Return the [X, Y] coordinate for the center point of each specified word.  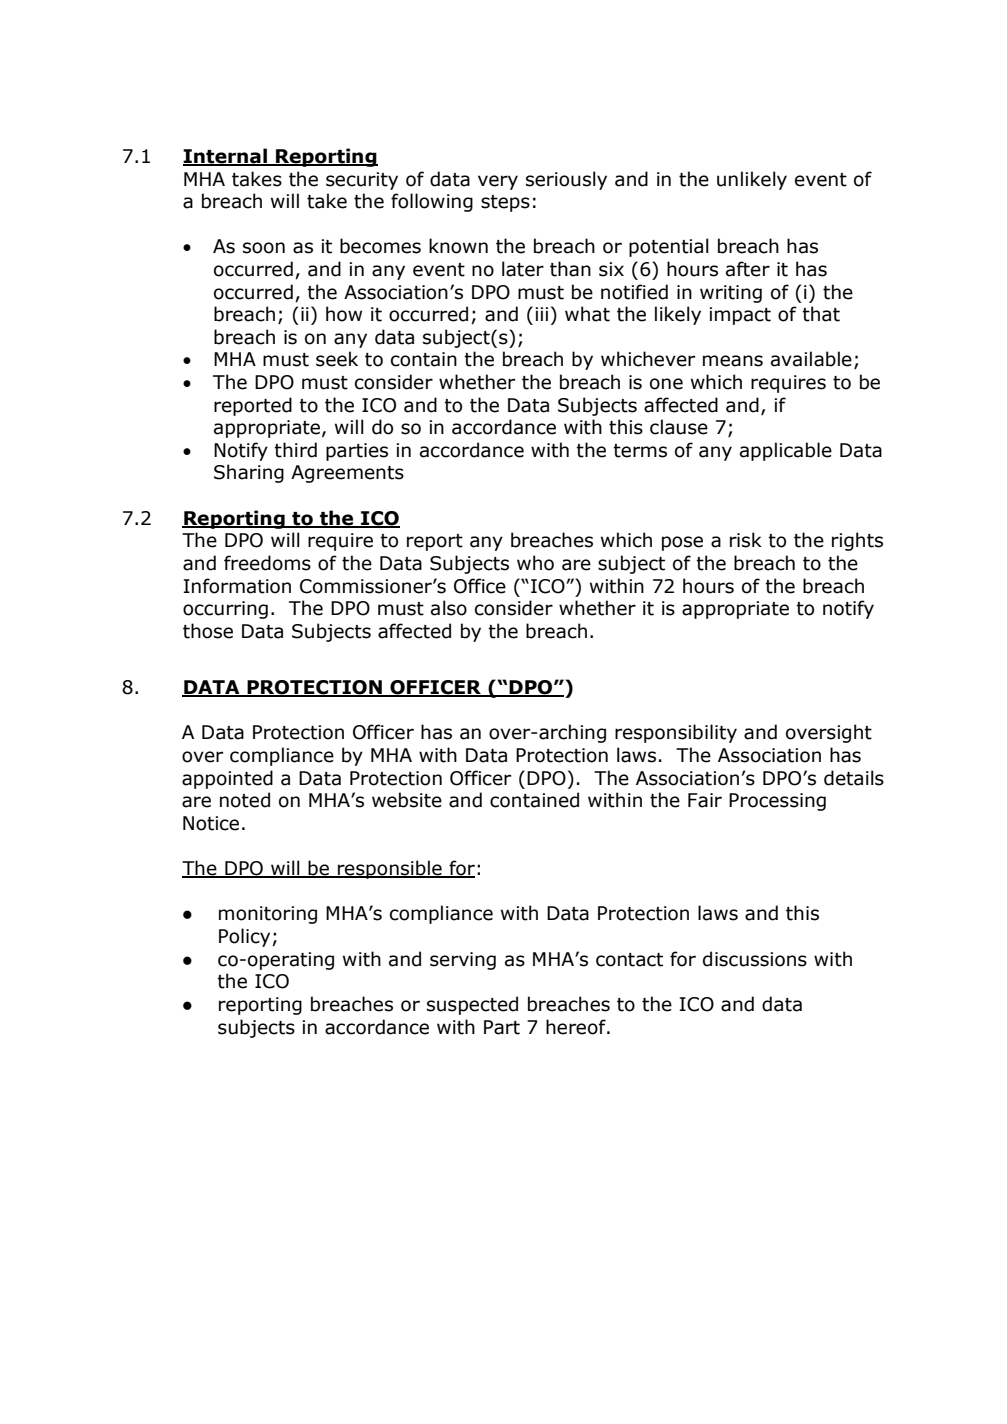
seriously [566, 180]
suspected [472, 1005]
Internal [226, 157]
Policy [244, 937]
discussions [755, 959]
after [748, 269]
